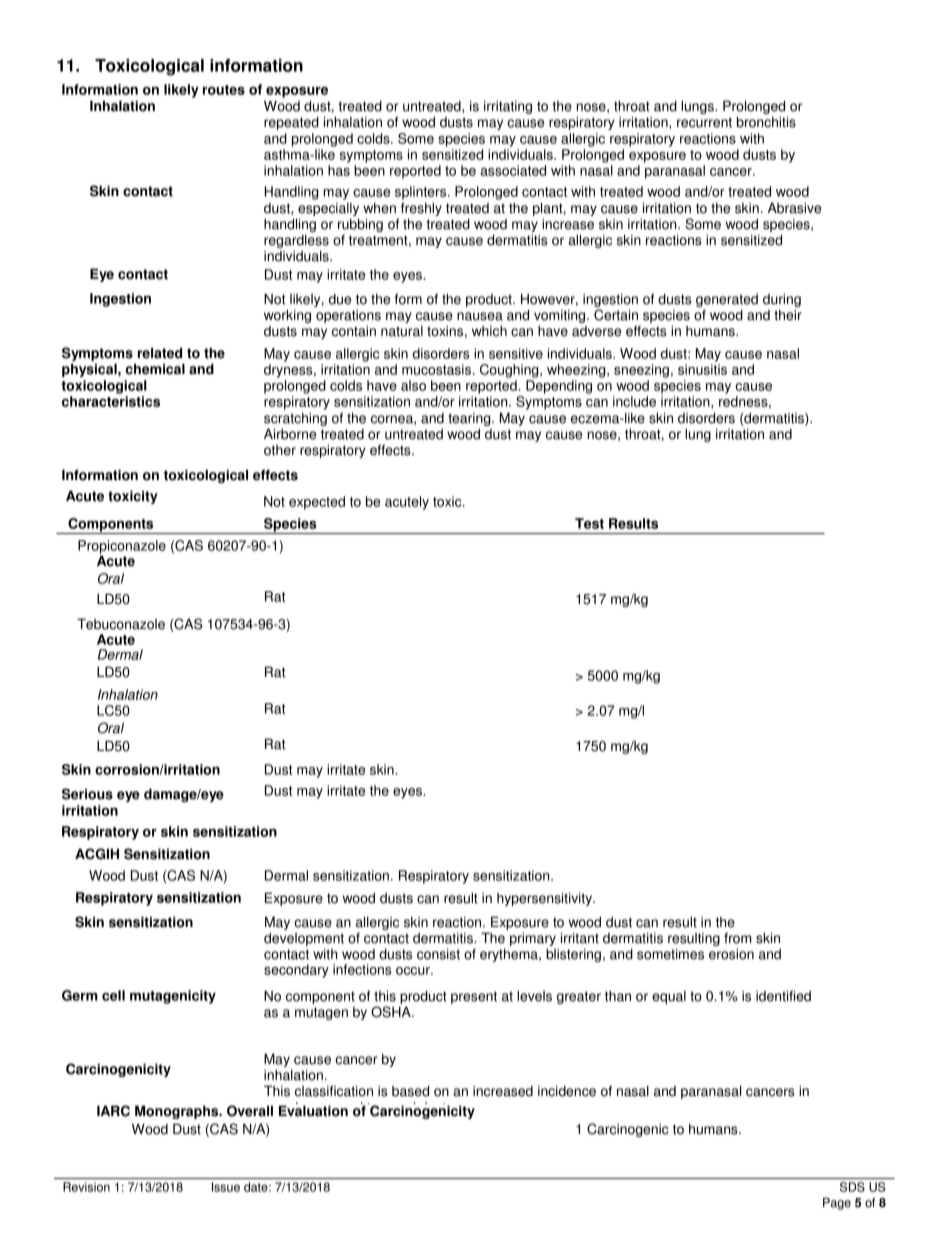 The width and height of the screenshot is (952, 1233). What do you see at coordinates (702, 369) in the screenshot?
I see `sinusitis` at bounding box center [702, 369].
